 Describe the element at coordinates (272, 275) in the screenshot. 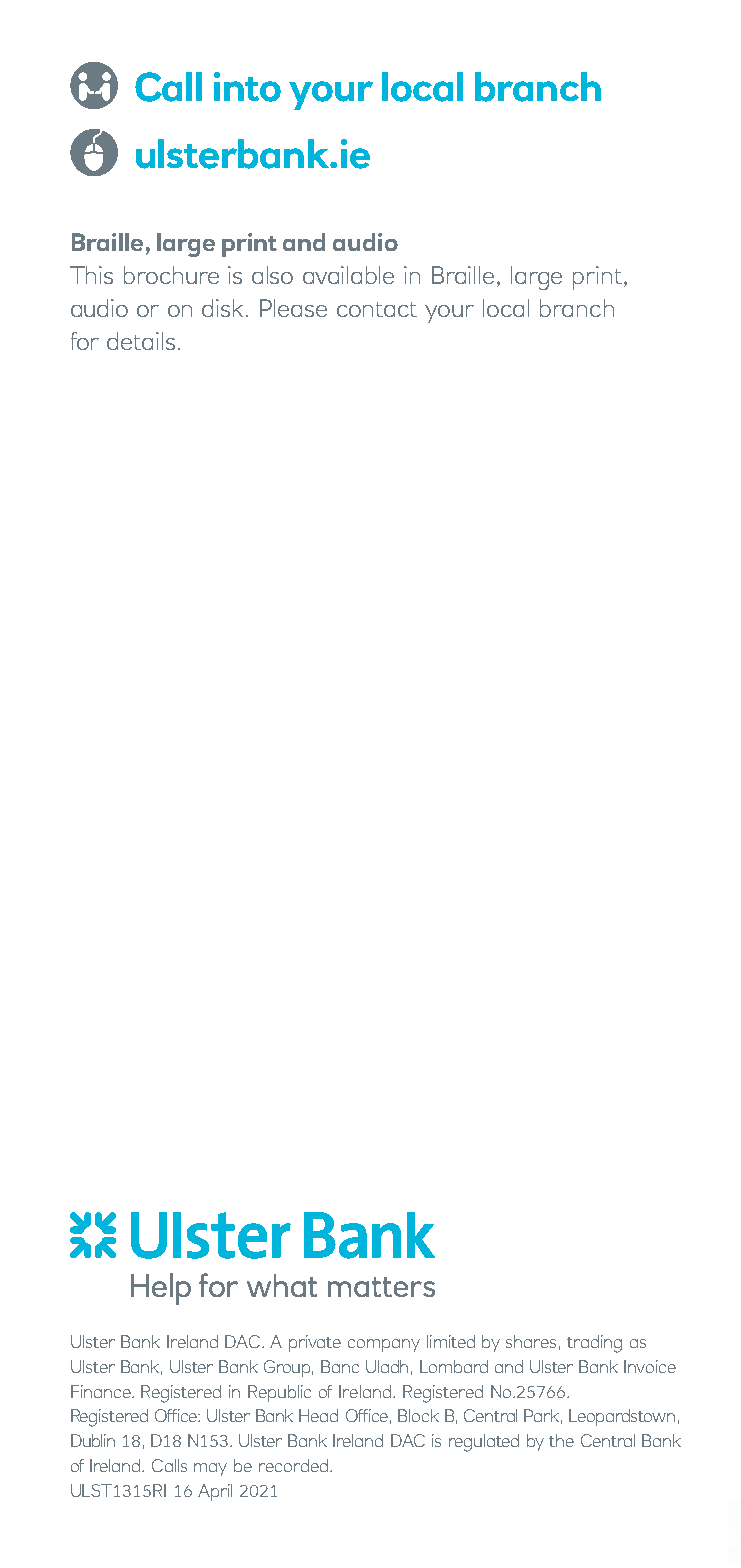

I see `also` at that location.
